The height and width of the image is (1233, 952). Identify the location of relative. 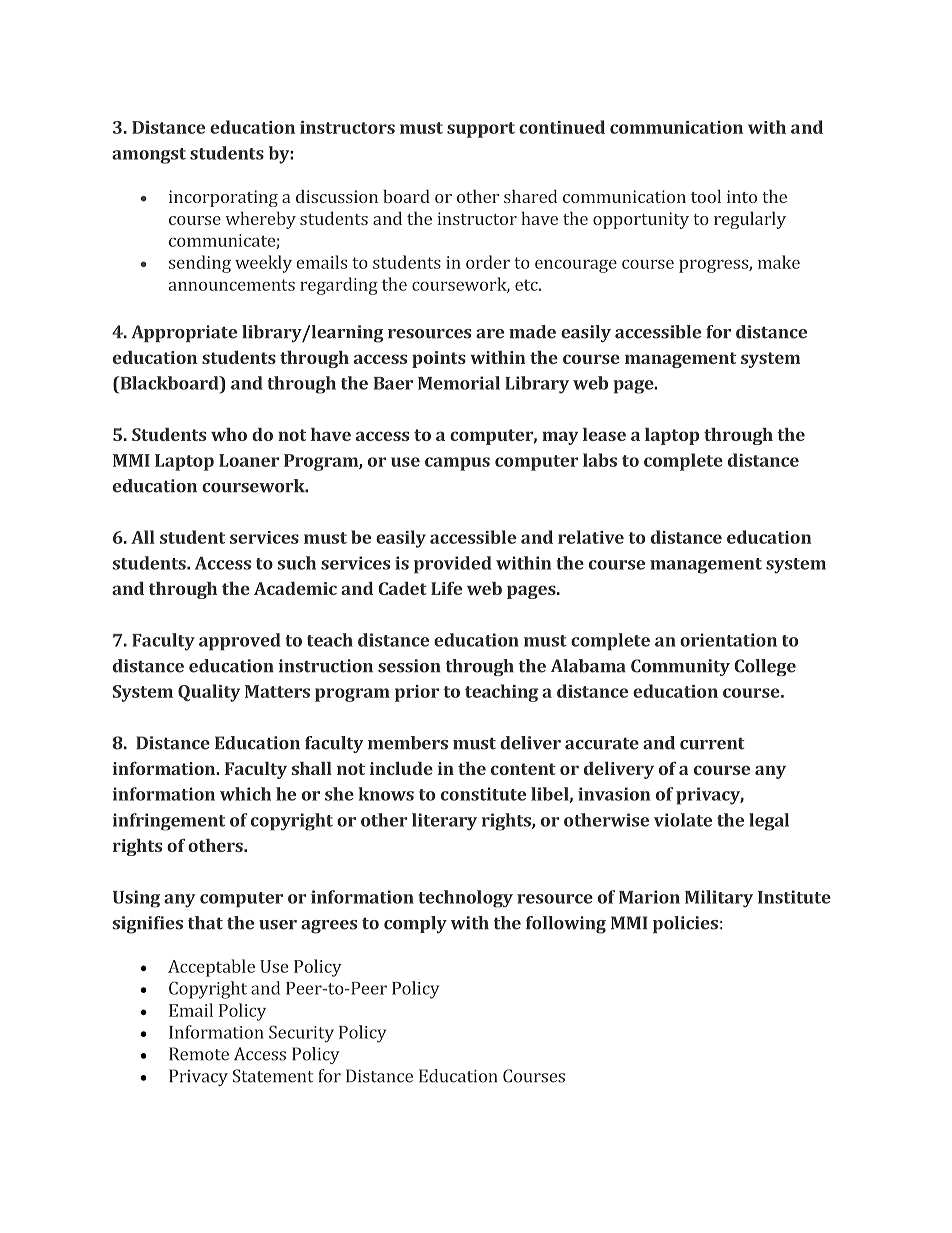
(591, 537).
